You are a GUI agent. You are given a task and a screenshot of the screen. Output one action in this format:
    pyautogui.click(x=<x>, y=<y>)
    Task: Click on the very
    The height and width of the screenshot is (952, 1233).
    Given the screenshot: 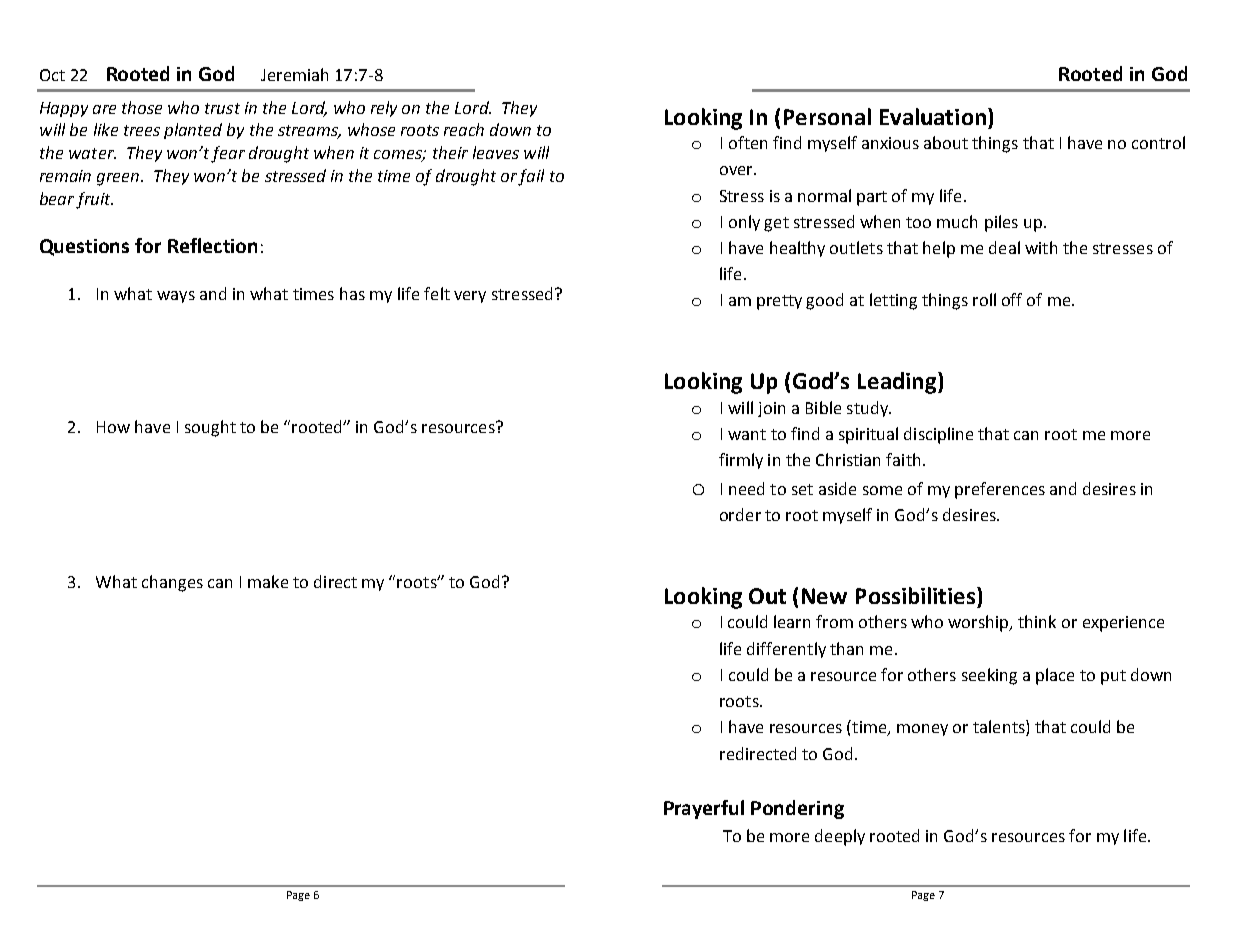 What is the action you would take?
    pyautogui.click(x=470, y=297)
